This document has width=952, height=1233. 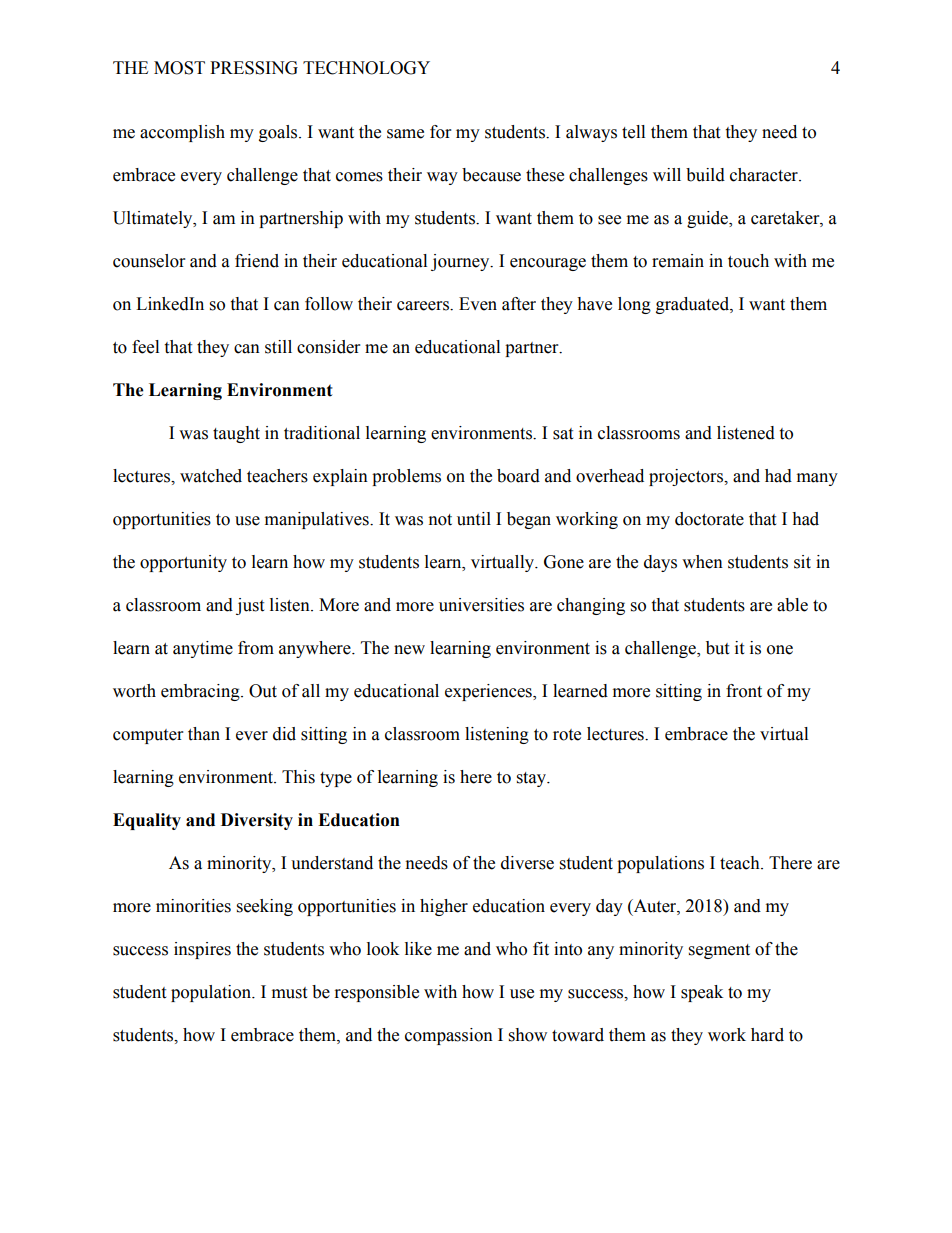 I want to click on when, so click(x=702, y=562).
